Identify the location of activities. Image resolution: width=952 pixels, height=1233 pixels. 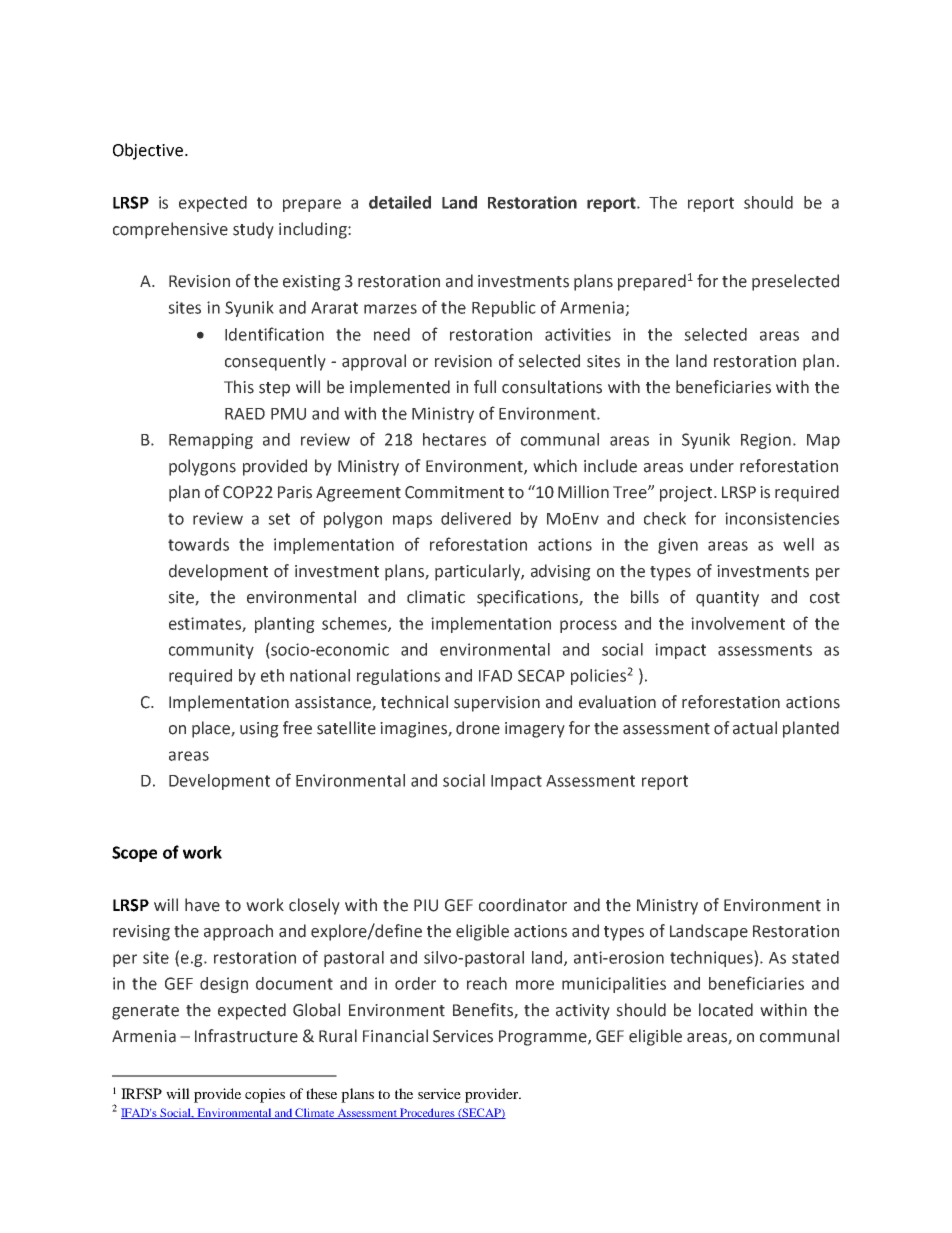
(578, 334).
